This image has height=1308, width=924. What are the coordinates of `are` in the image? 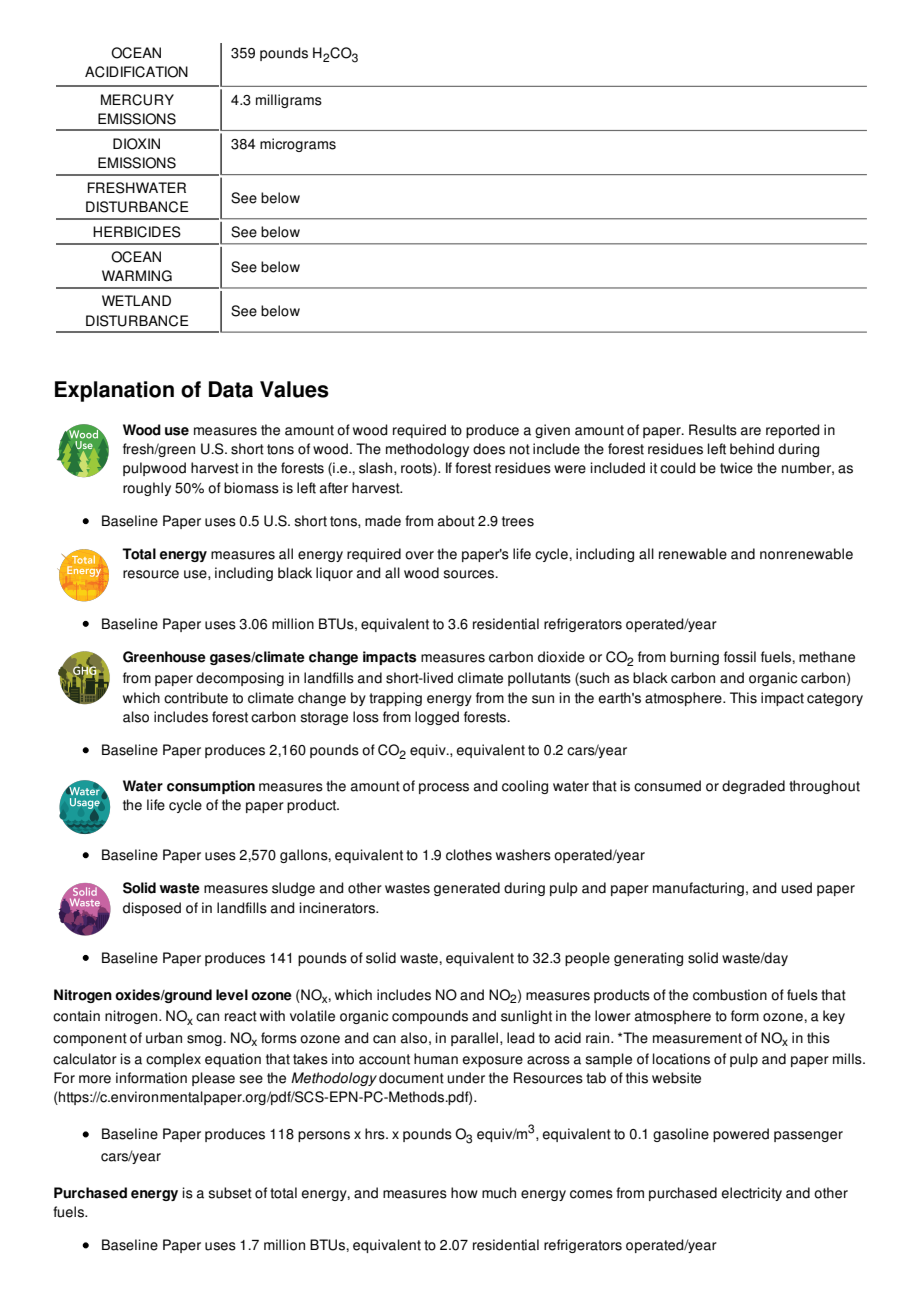 It's located at (751, 431).
